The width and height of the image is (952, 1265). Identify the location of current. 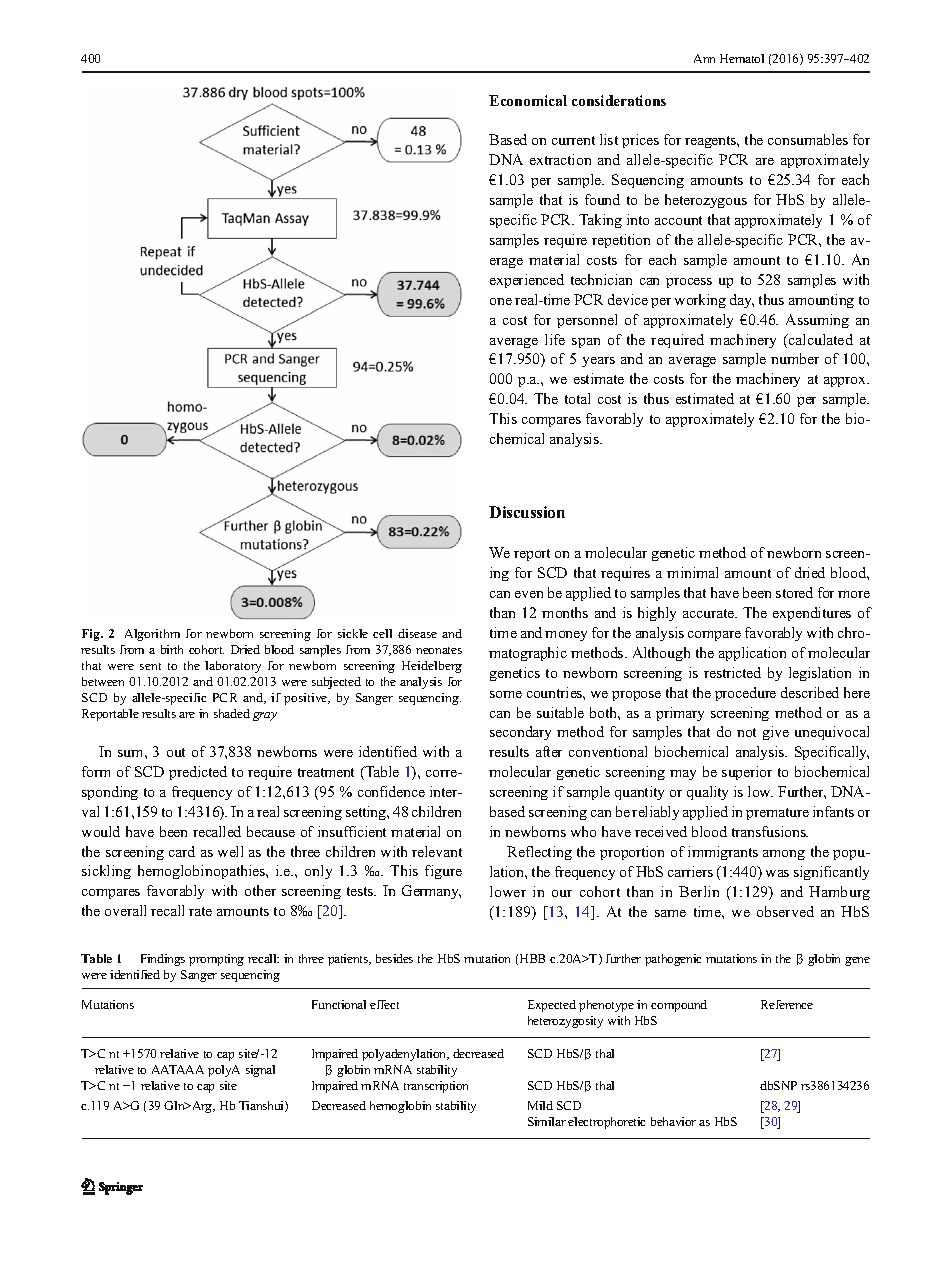
(573, 140).
